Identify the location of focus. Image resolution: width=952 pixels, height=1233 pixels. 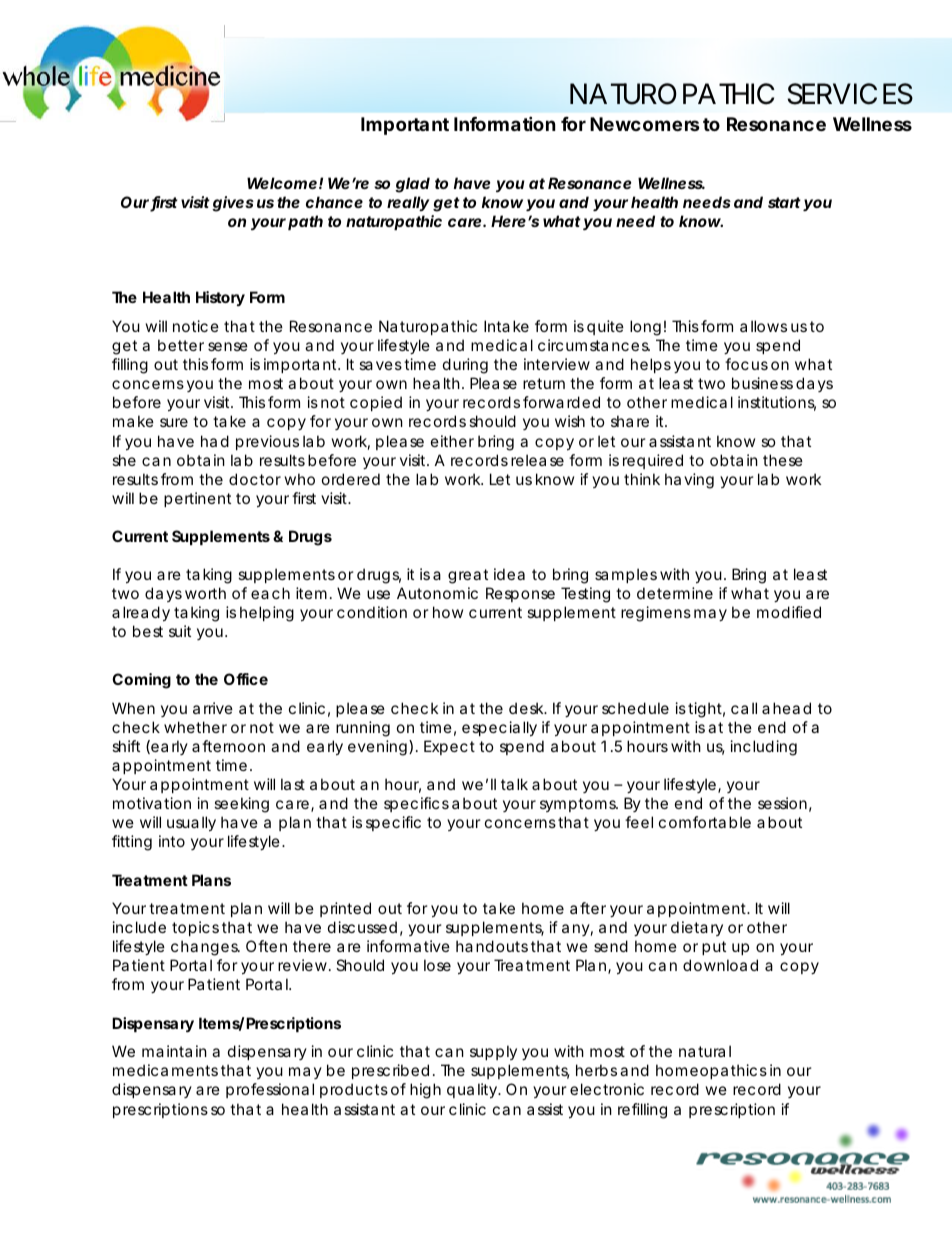
(746, 364).
